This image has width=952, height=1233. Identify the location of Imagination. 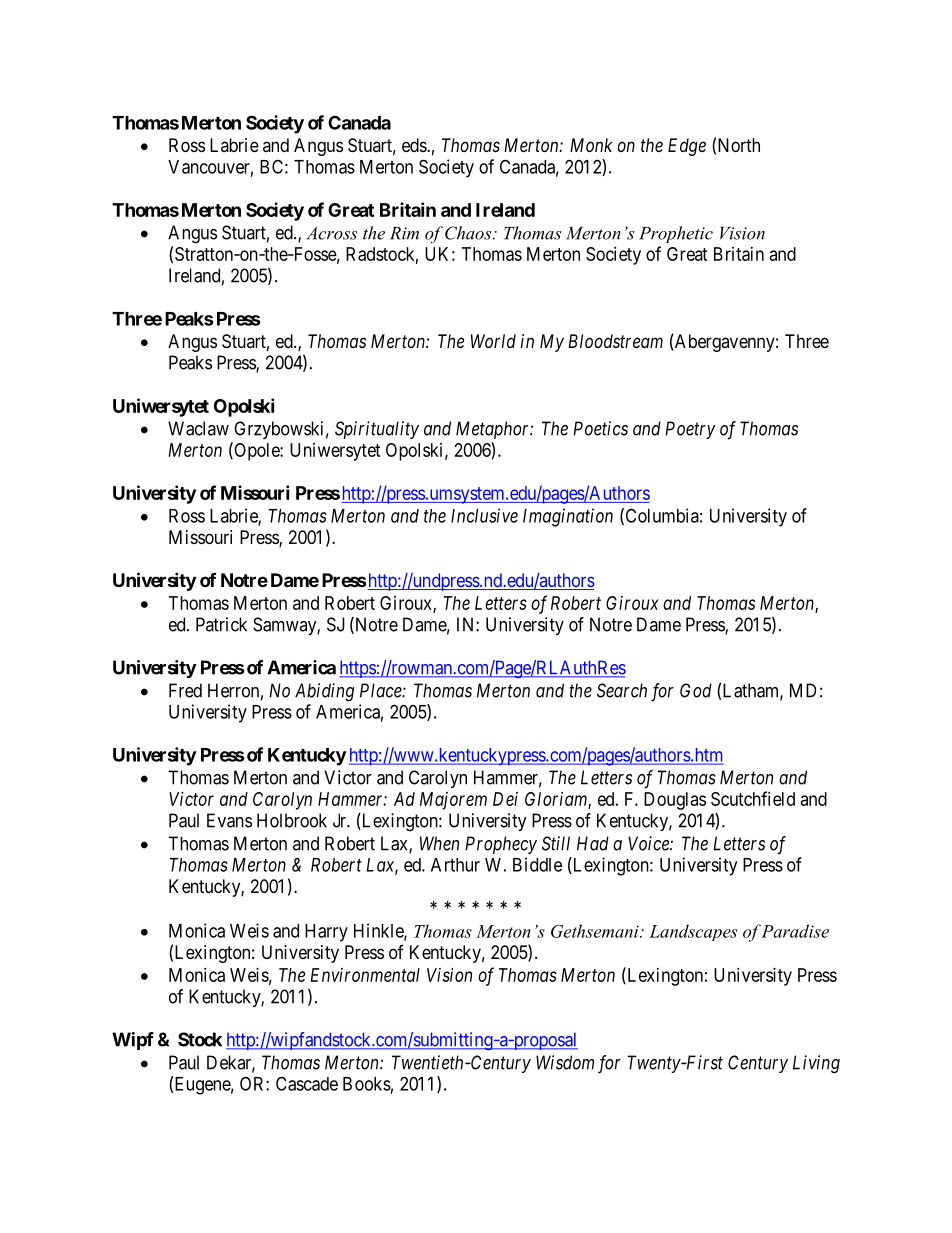
(568, 517).
